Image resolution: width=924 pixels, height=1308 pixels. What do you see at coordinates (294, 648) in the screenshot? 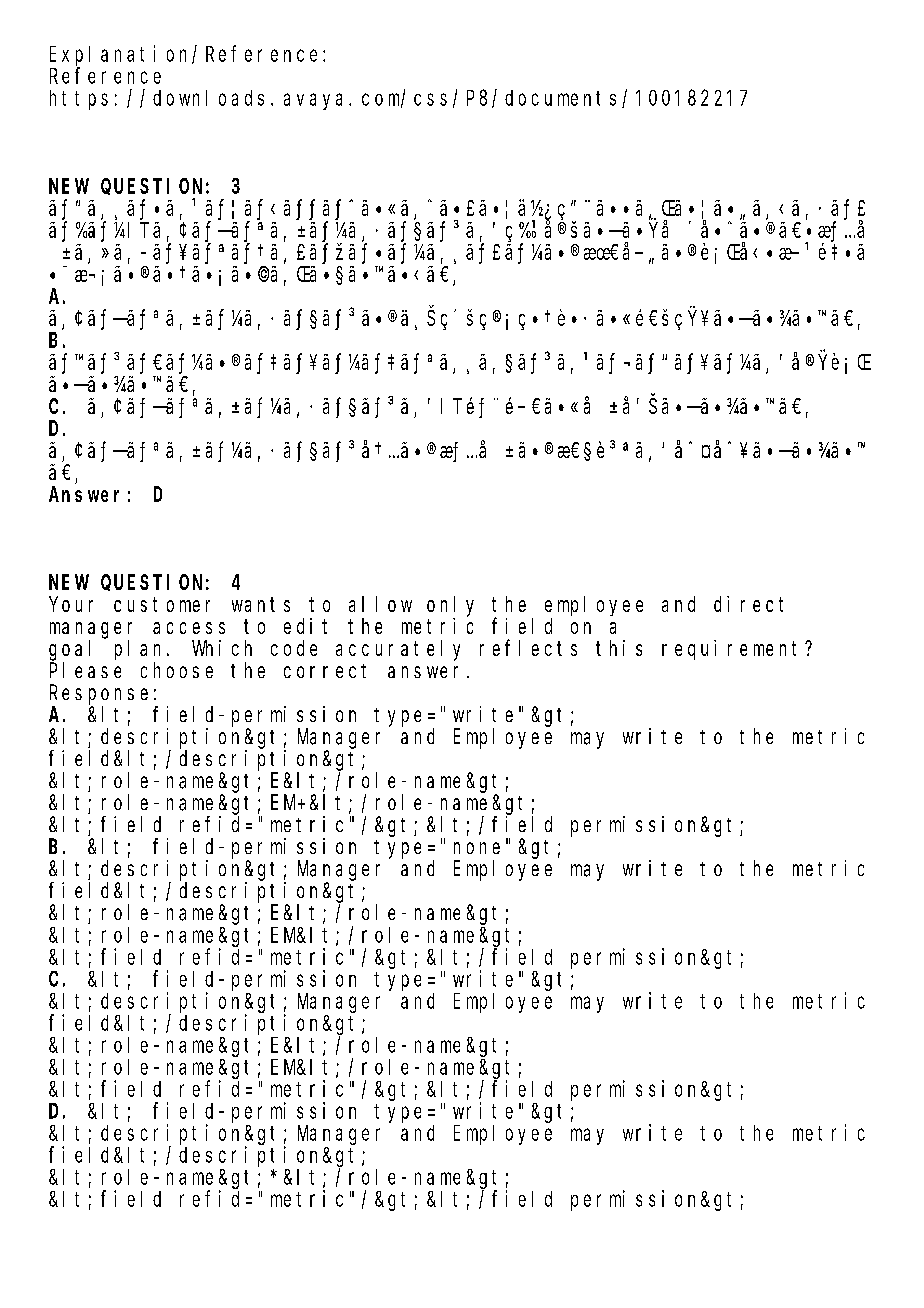
I see `code` at bounding box center [294, 648].
